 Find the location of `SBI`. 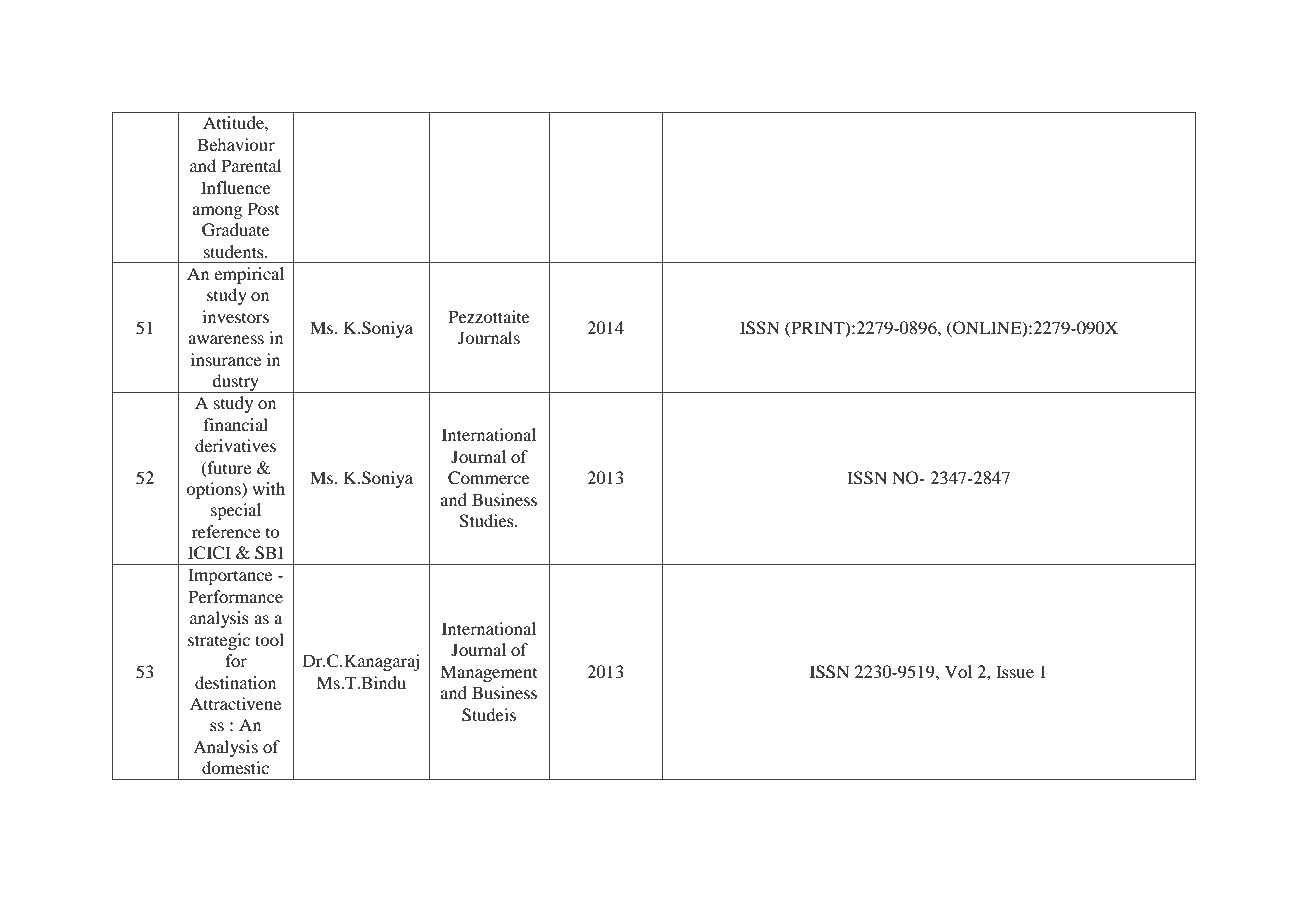

SBI is located at coordinates (269, 553).
